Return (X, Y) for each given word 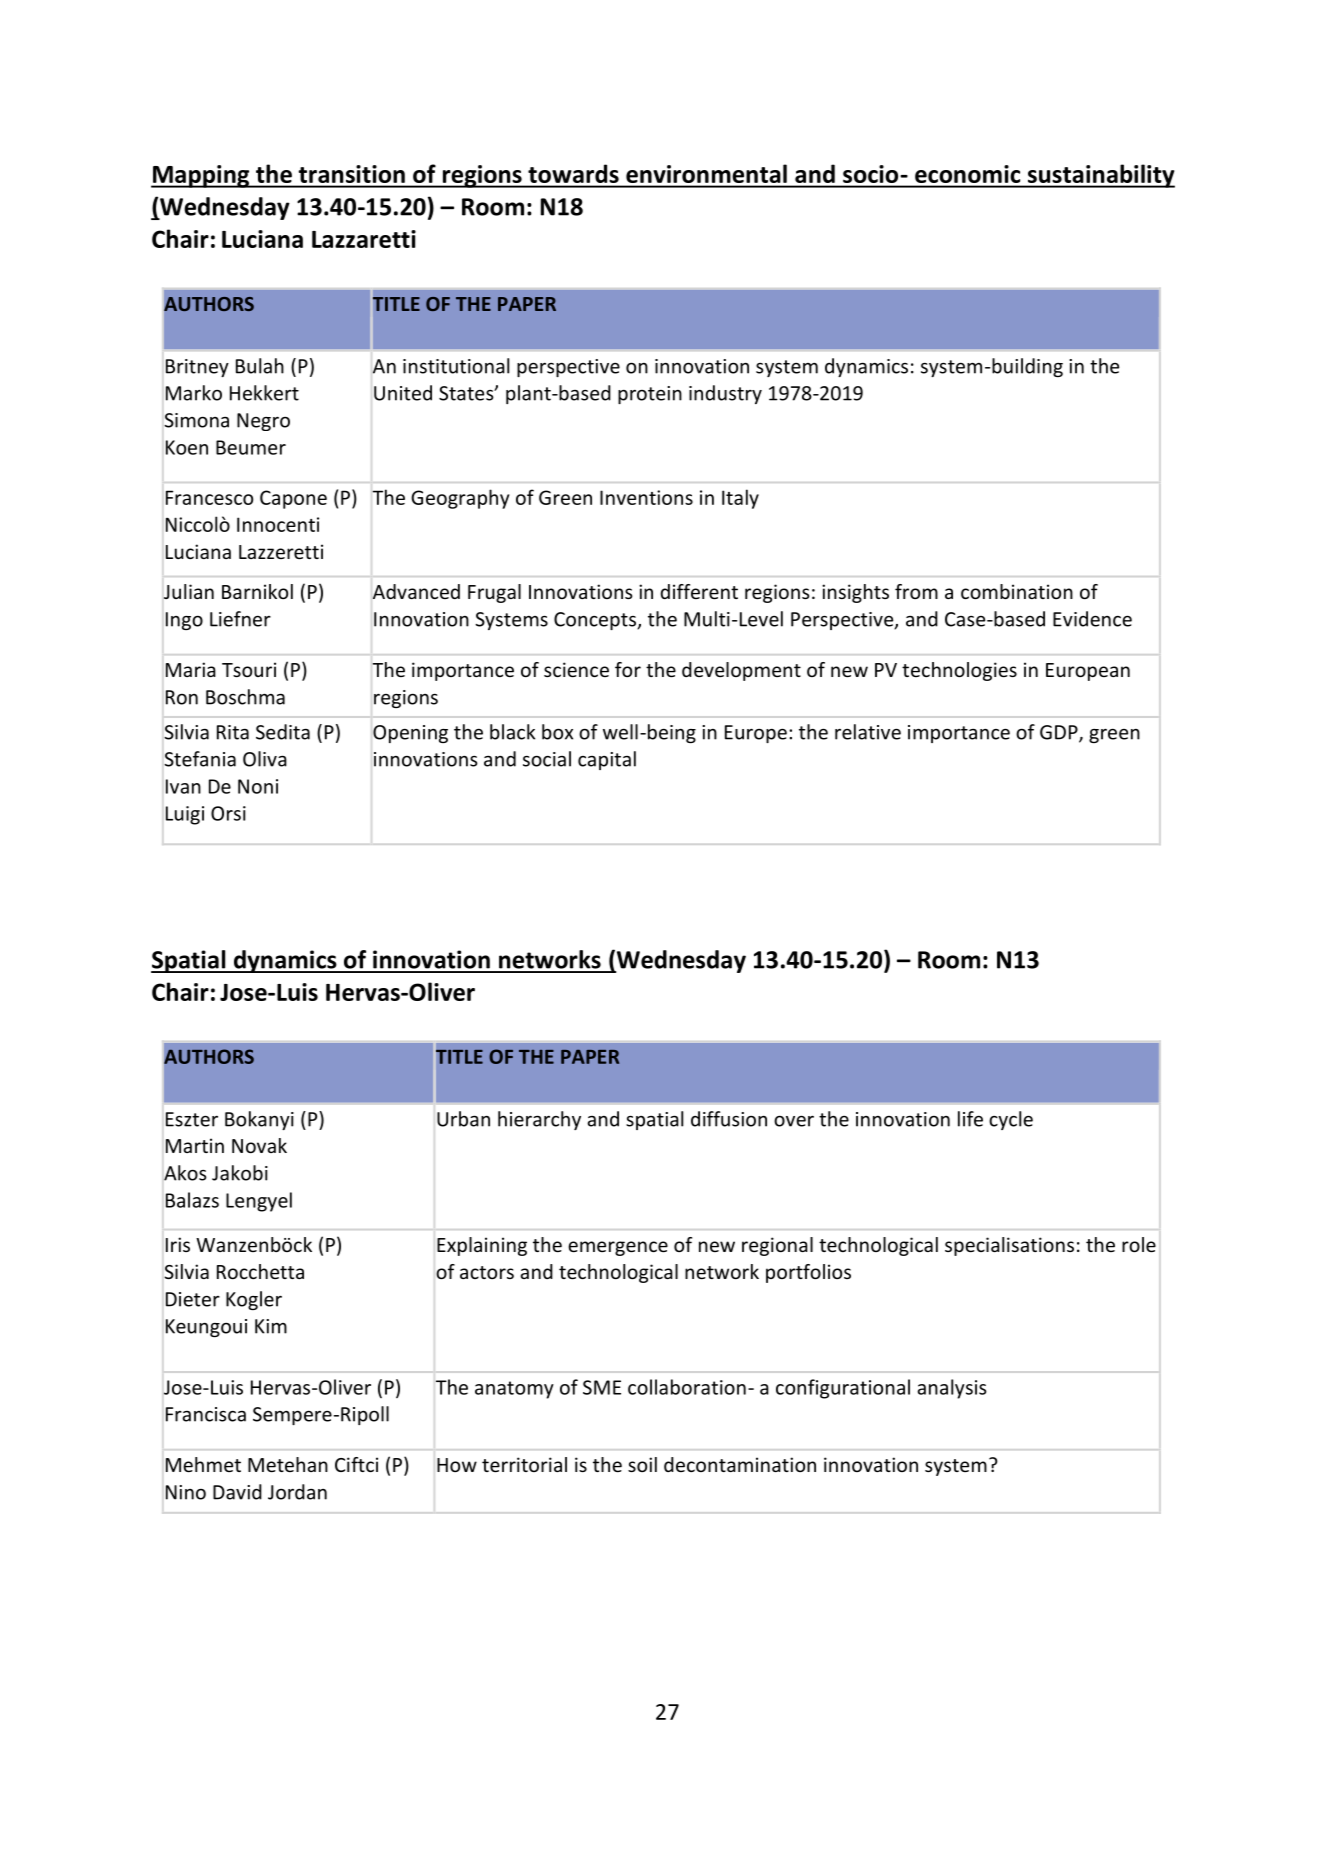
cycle (1011, 1120)
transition (352, 174)
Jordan (297, 1492)
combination (1017, 591)
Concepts (596, 621)
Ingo (184, 621)
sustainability (1100, 176)
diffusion (729, 1119)
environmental (706, 174)
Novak (259, 1145)
